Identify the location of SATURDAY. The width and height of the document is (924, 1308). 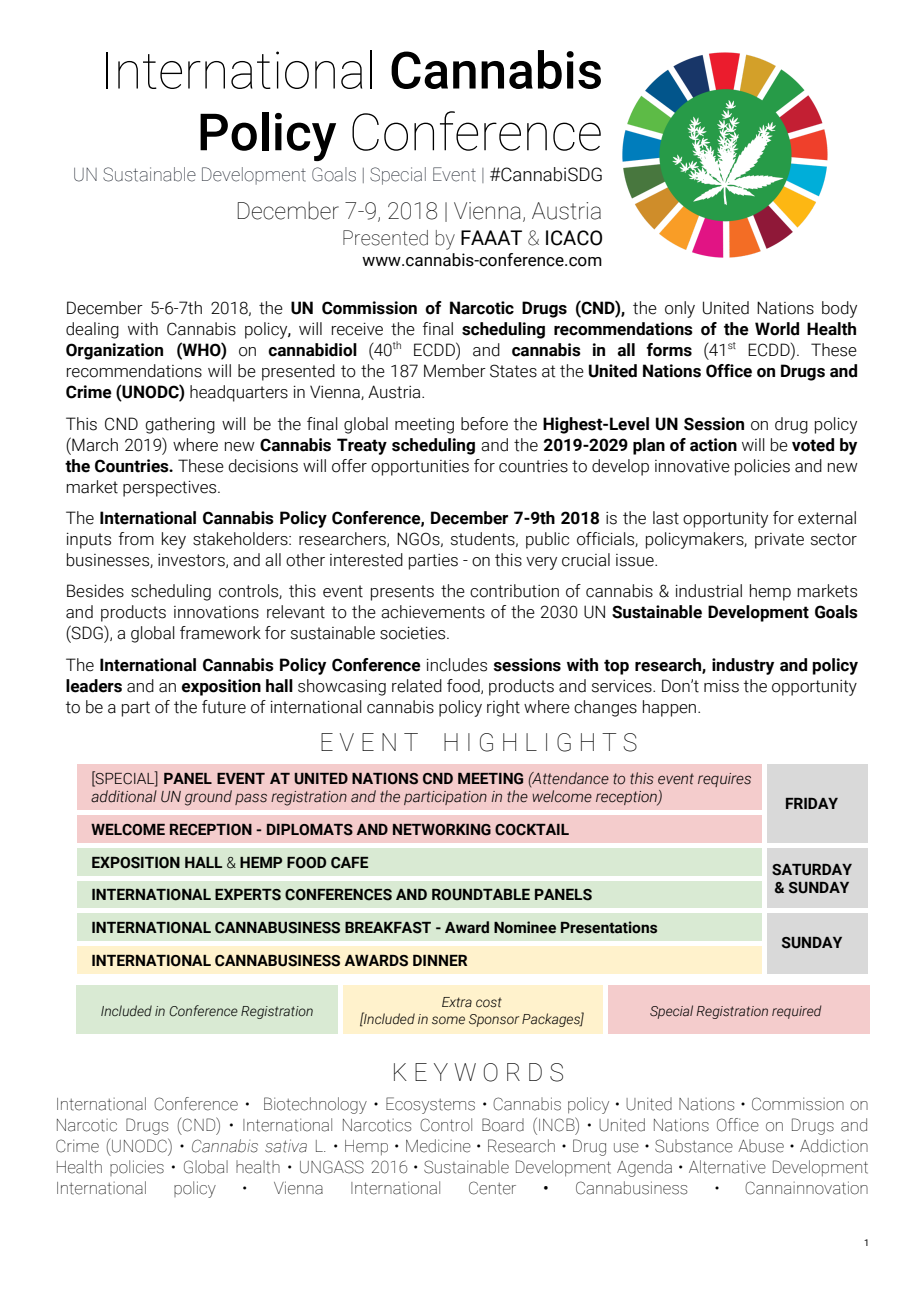
(812, 870).
